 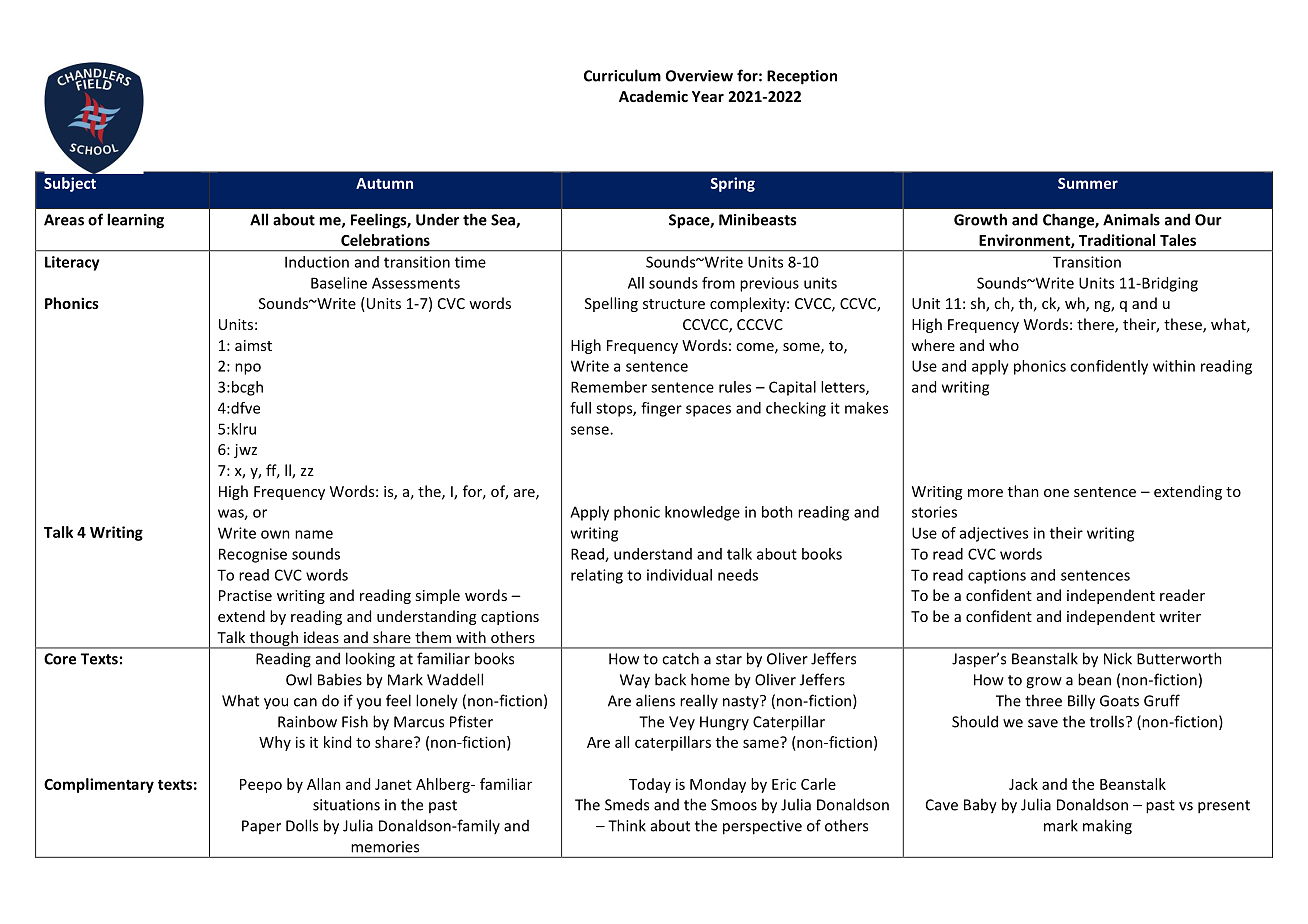 What do you see at coordinates (1117, 240) in the screenshot?
I see `Traditional` at bounding box center [1117, 240].
